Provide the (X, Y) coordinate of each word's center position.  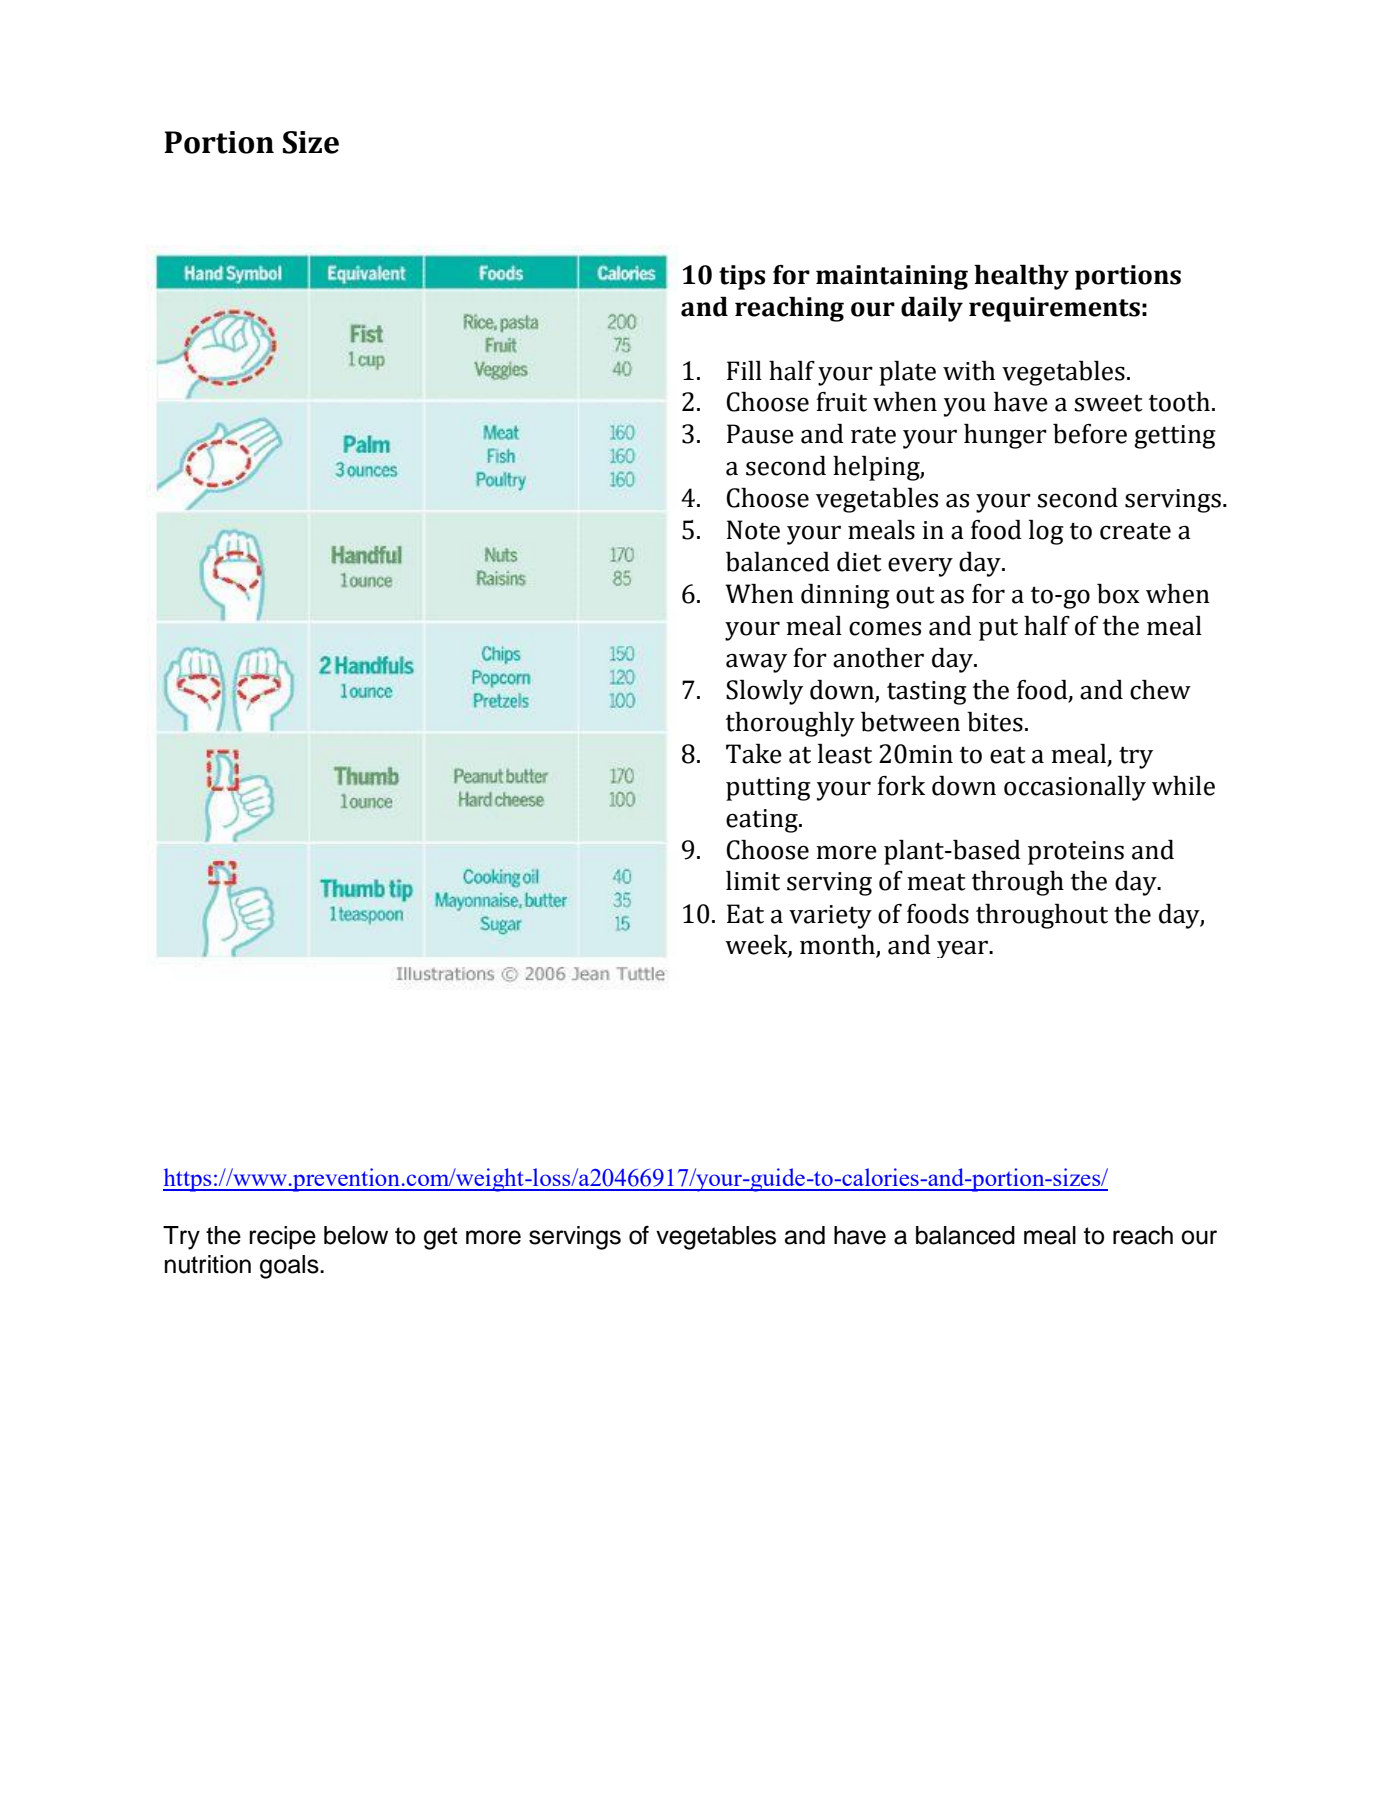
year (964, 949)
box (1118, 594)
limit (753, 881)
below (356, 1235)
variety (830, 917)
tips (742, 277)
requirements (1054, 309)
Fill (744, 370)
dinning (845, 596)
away (756, 663)
